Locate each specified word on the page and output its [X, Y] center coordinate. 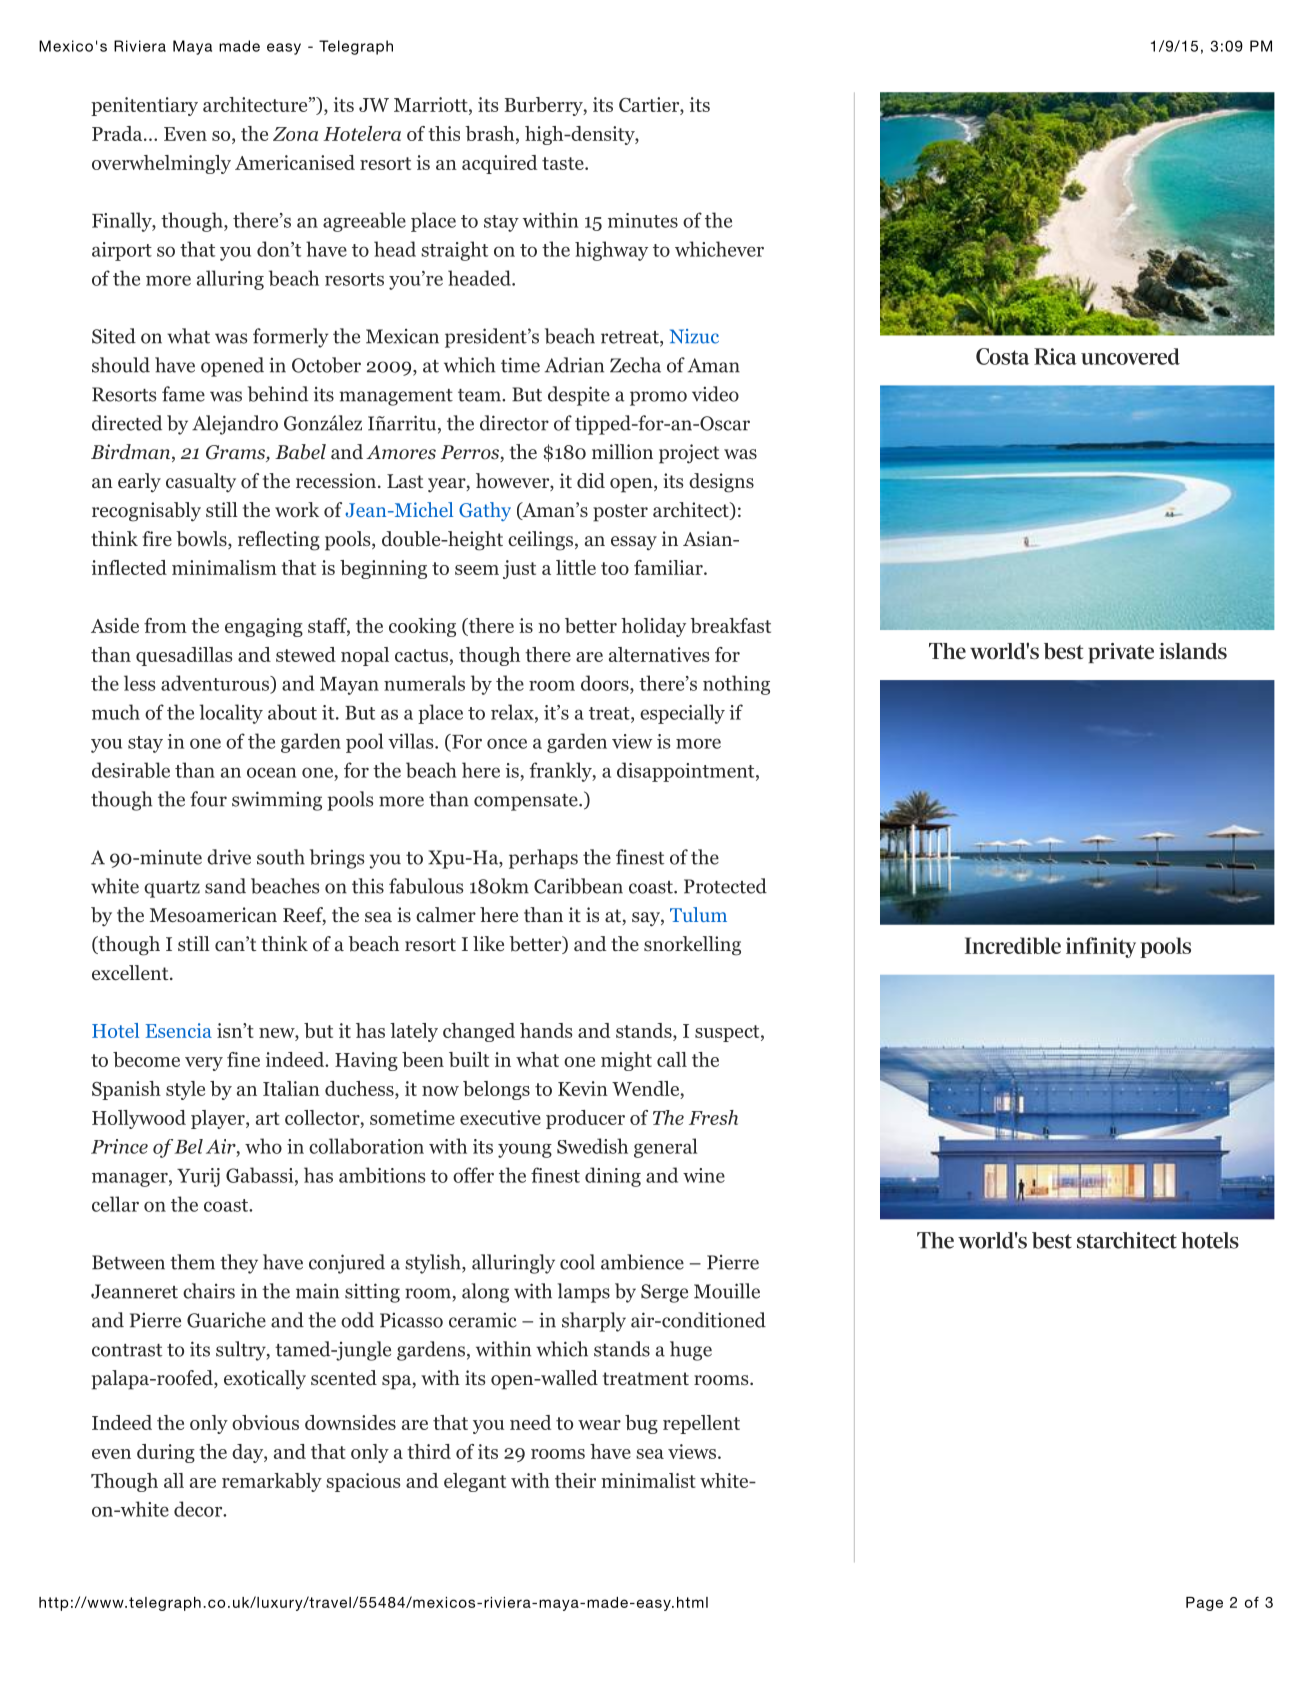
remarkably [272, 1482]
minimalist [648, 1480]
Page [1204, 1604]
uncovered [1130, 356]
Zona [295, 134]
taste [564, 163]
